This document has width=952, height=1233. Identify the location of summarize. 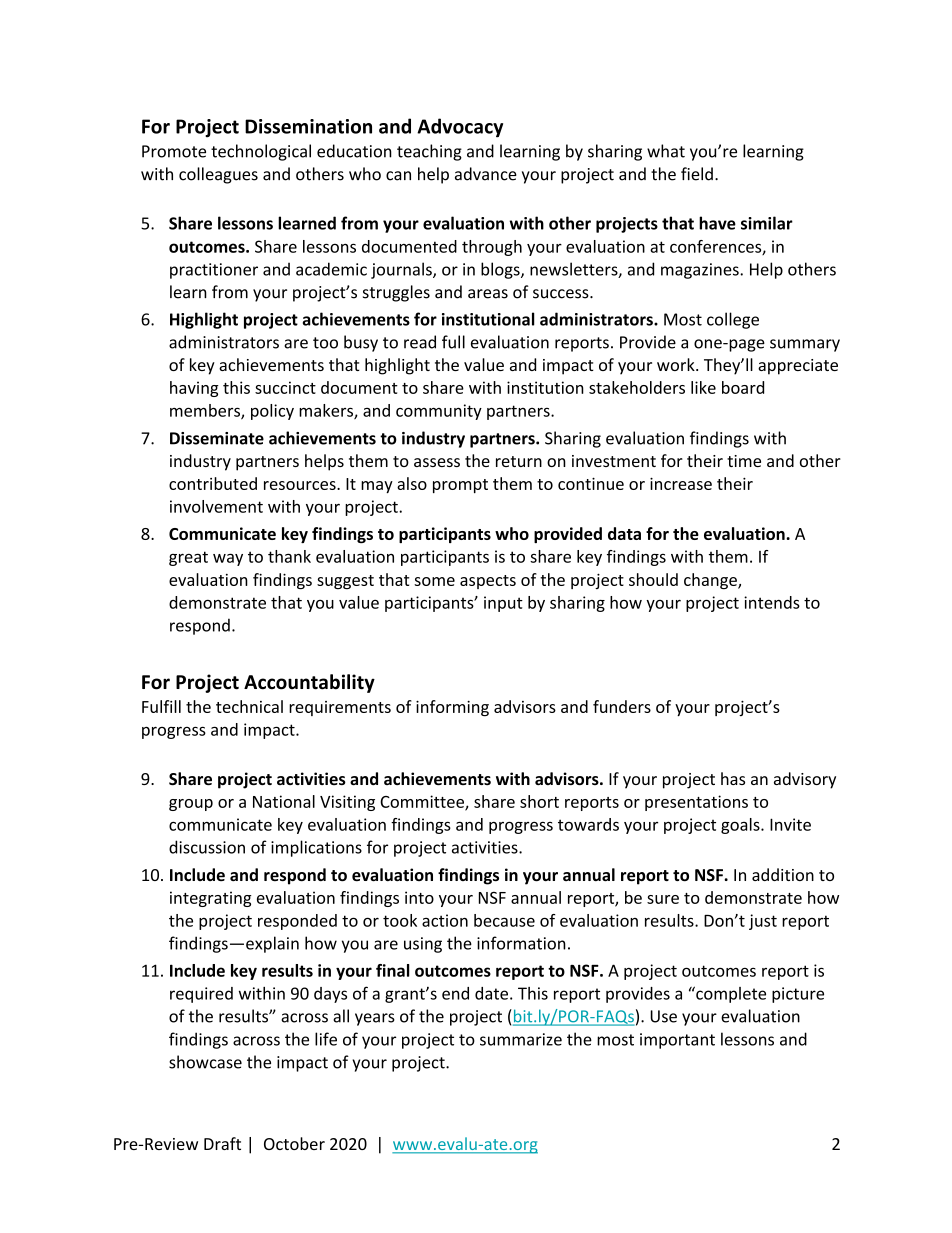
(521, 1039).
